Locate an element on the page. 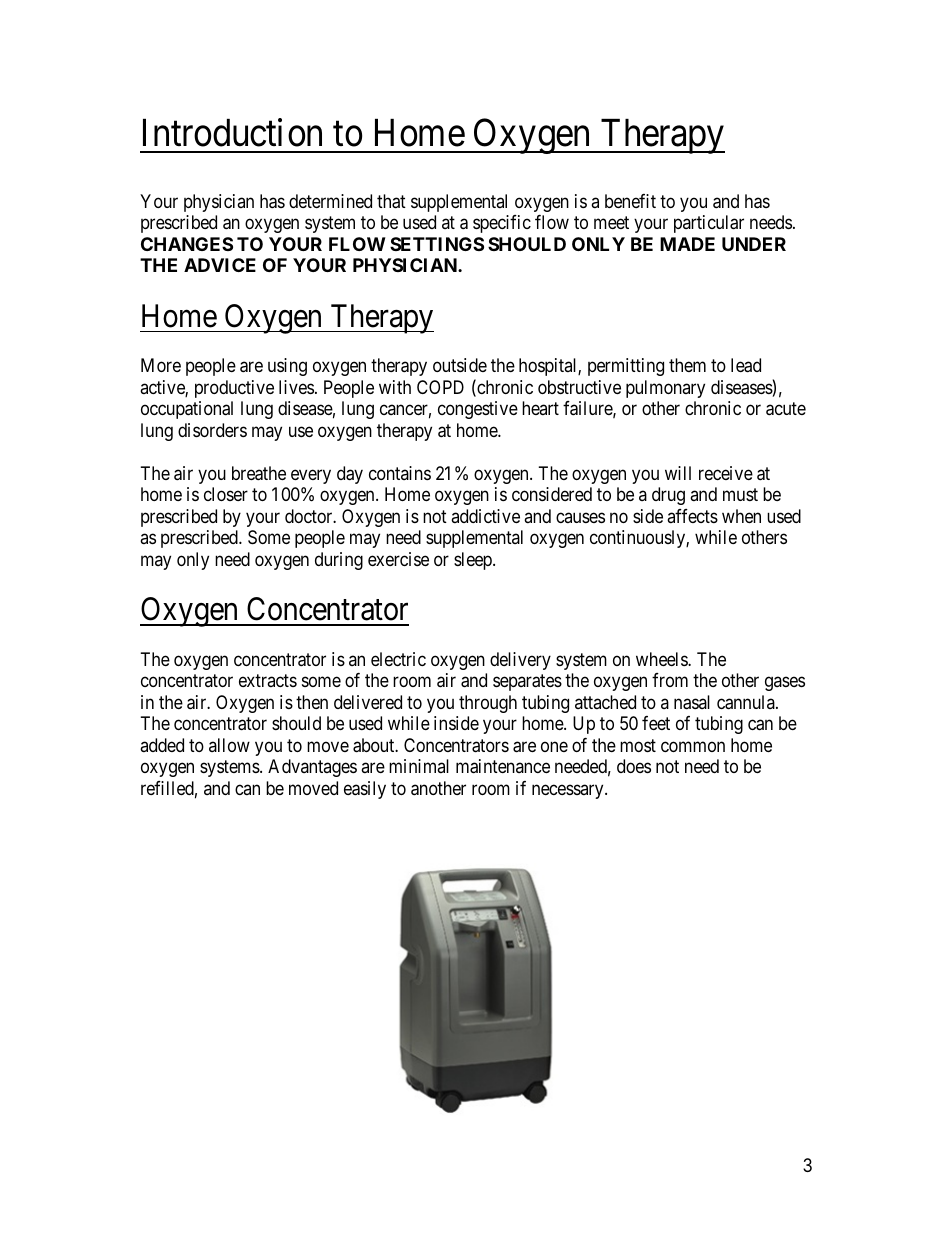 This image has width=952, height=1233. specific is located at coordinates (502, 224).
